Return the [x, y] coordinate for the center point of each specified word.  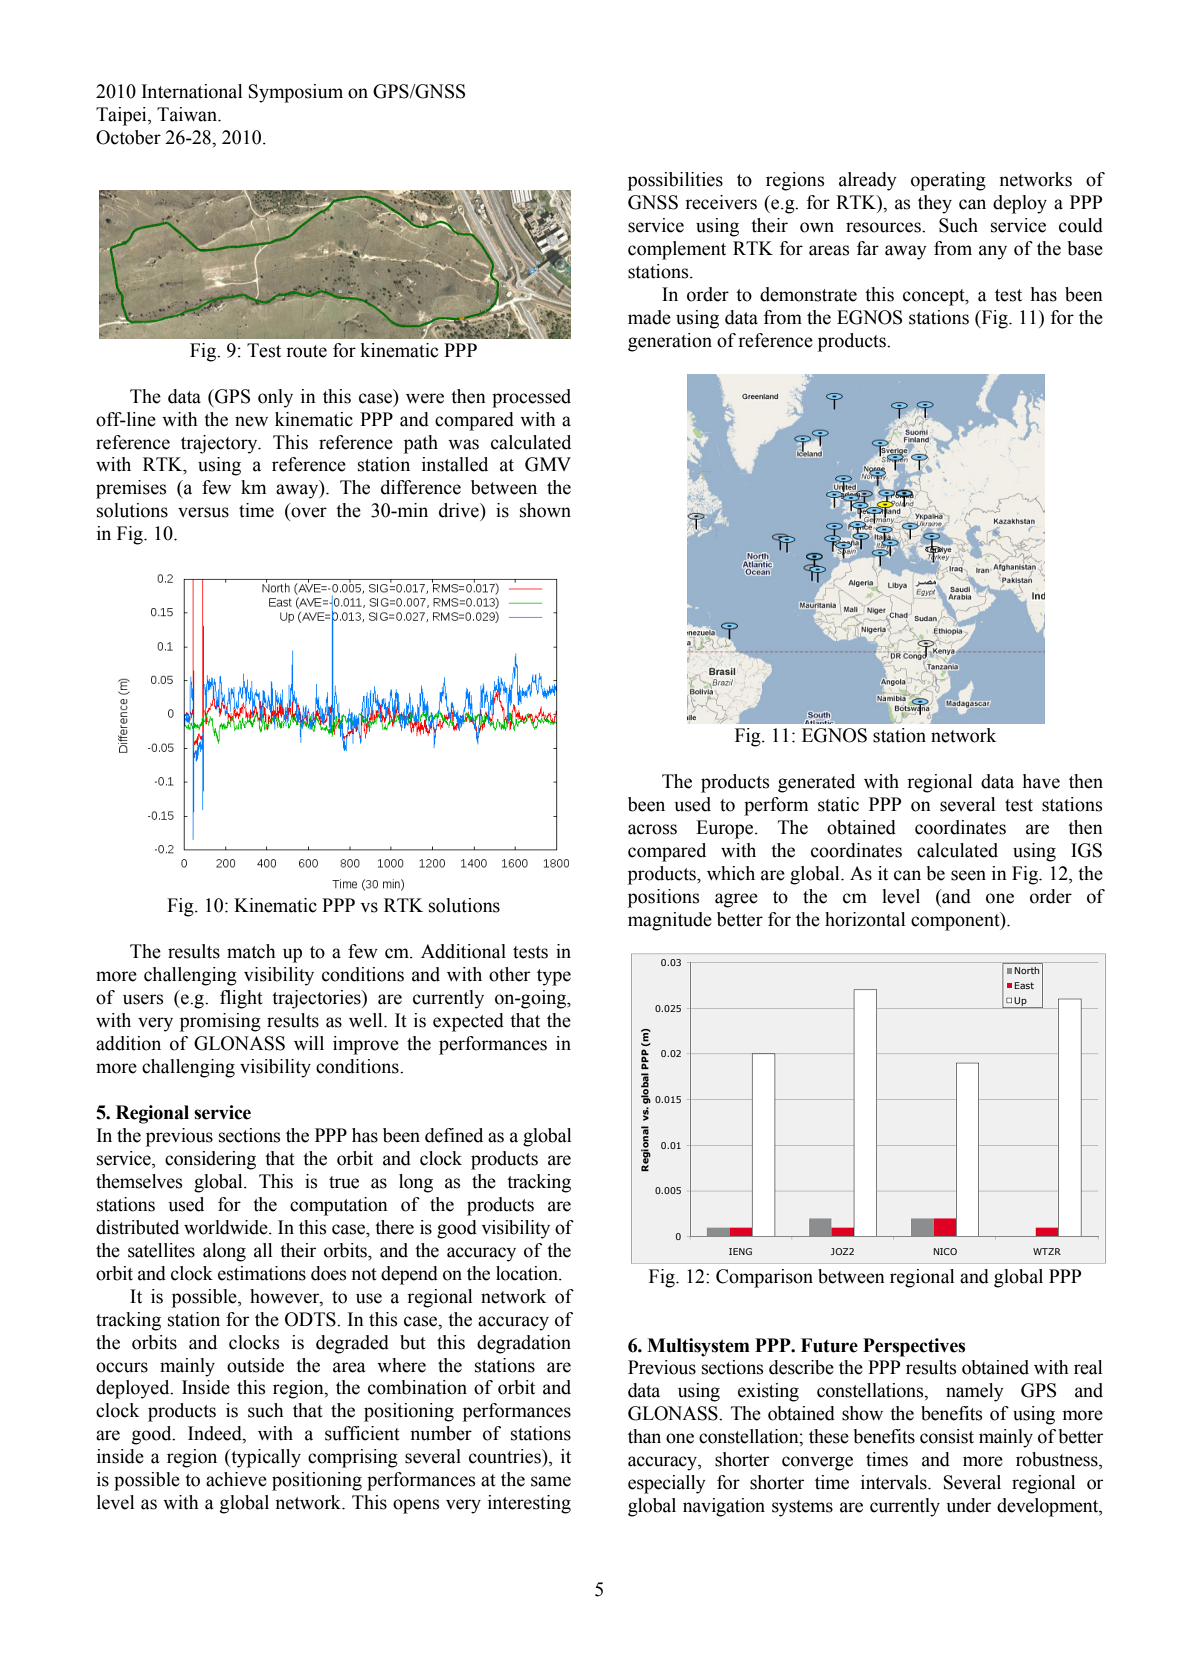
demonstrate [808, 294]
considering [210, 1160]
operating [948, 181]
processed [531, 398]
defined [454, 1135]
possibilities [675, 181]
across [652, 829]
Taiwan [188, 114]
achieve [236, 1479]
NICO [945, 1251]
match [251, 951]
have [1041, 781]
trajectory [220, 444]
